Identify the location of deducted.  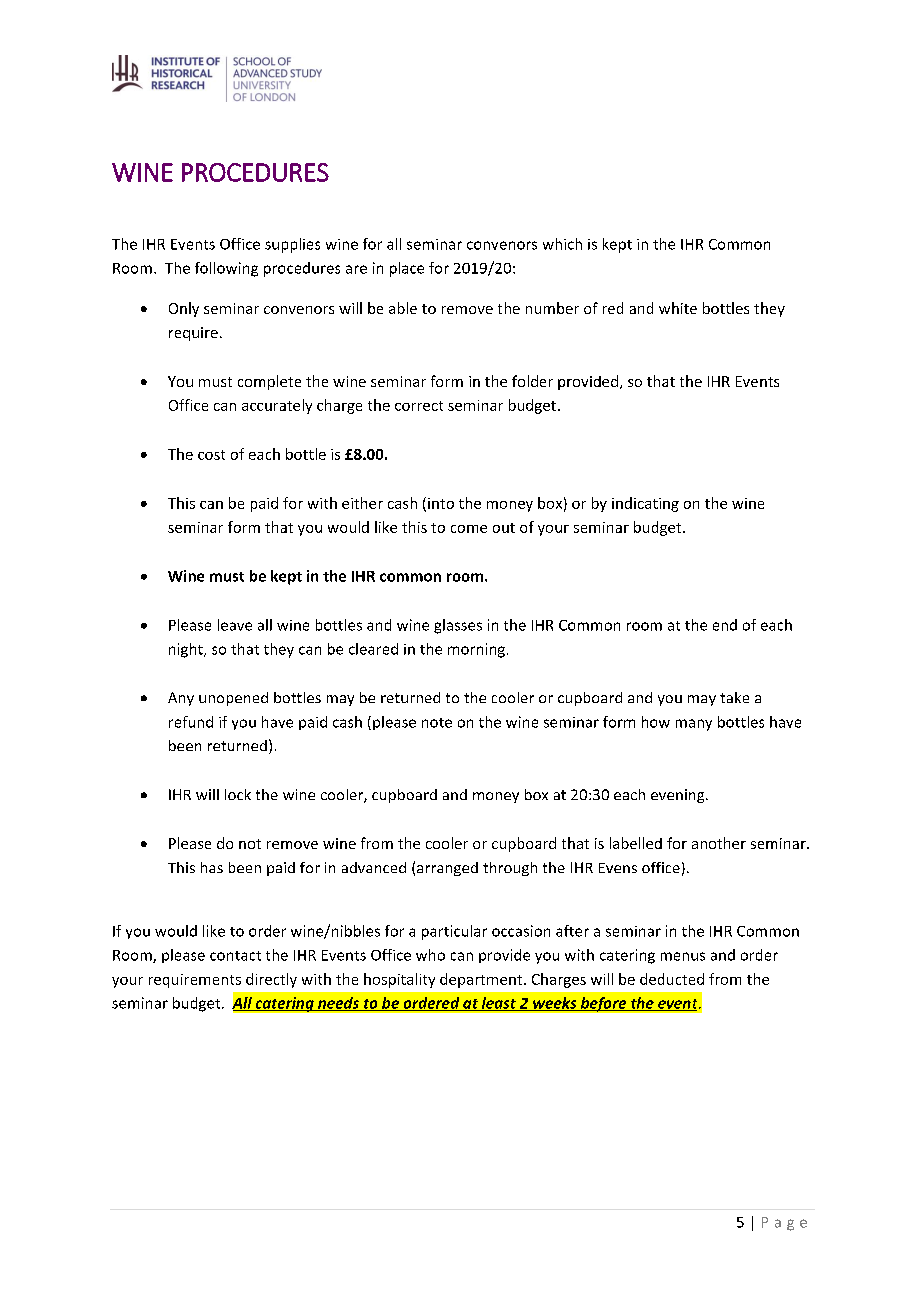
(672, 979).
